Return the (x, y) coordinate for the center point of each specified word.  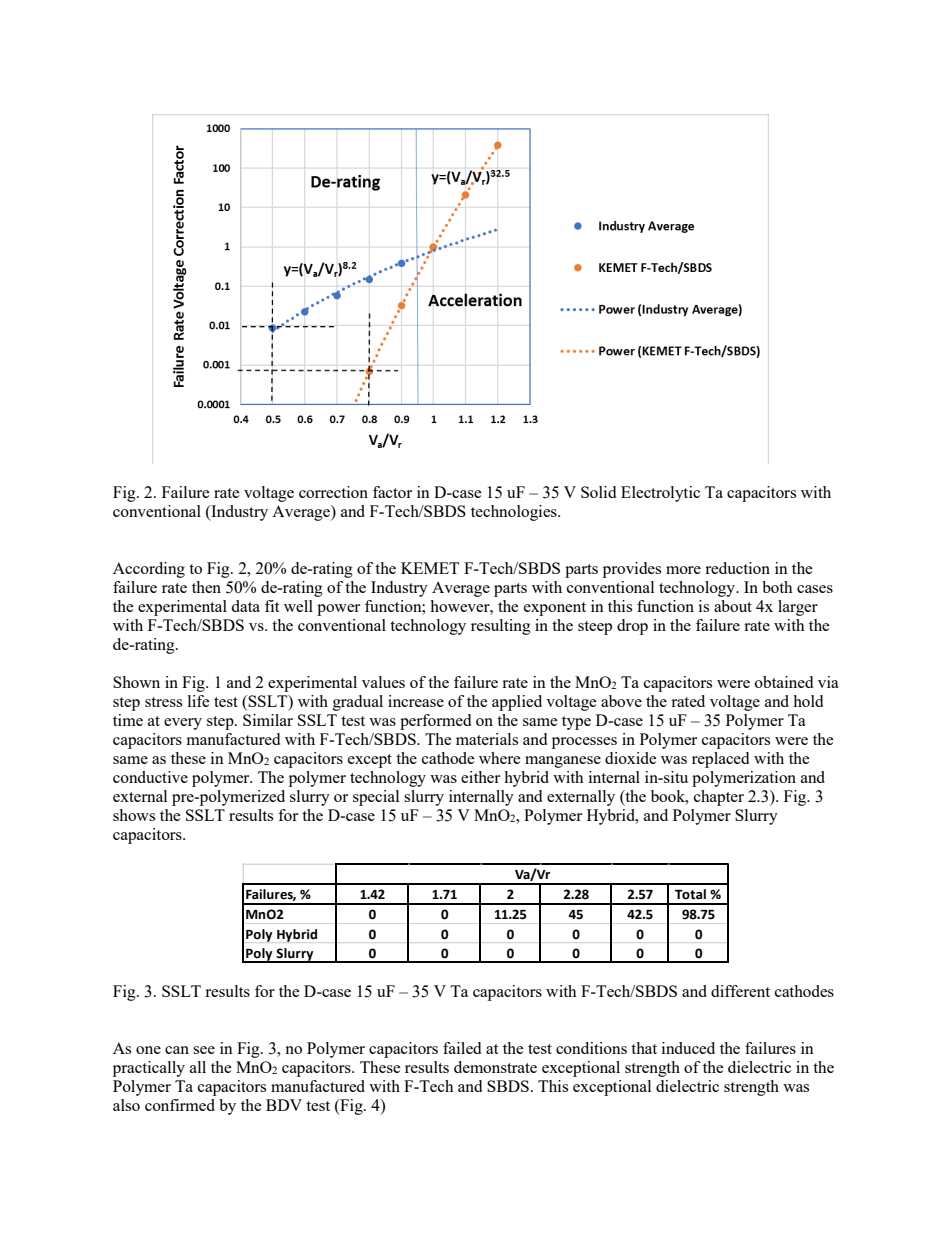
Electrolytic (660, 494)
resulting (501, 627)
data (245, 606)
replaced (720, 760)
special (376, 798)
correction (333, 492)
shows (134, 815)
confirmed (180, 1105)
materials (487, 739)
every (183, 724)
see (204, 1050)
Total (690, 894)
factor (392, 492)
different (740, 991)
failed (462, 1048)
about (733, 606)
